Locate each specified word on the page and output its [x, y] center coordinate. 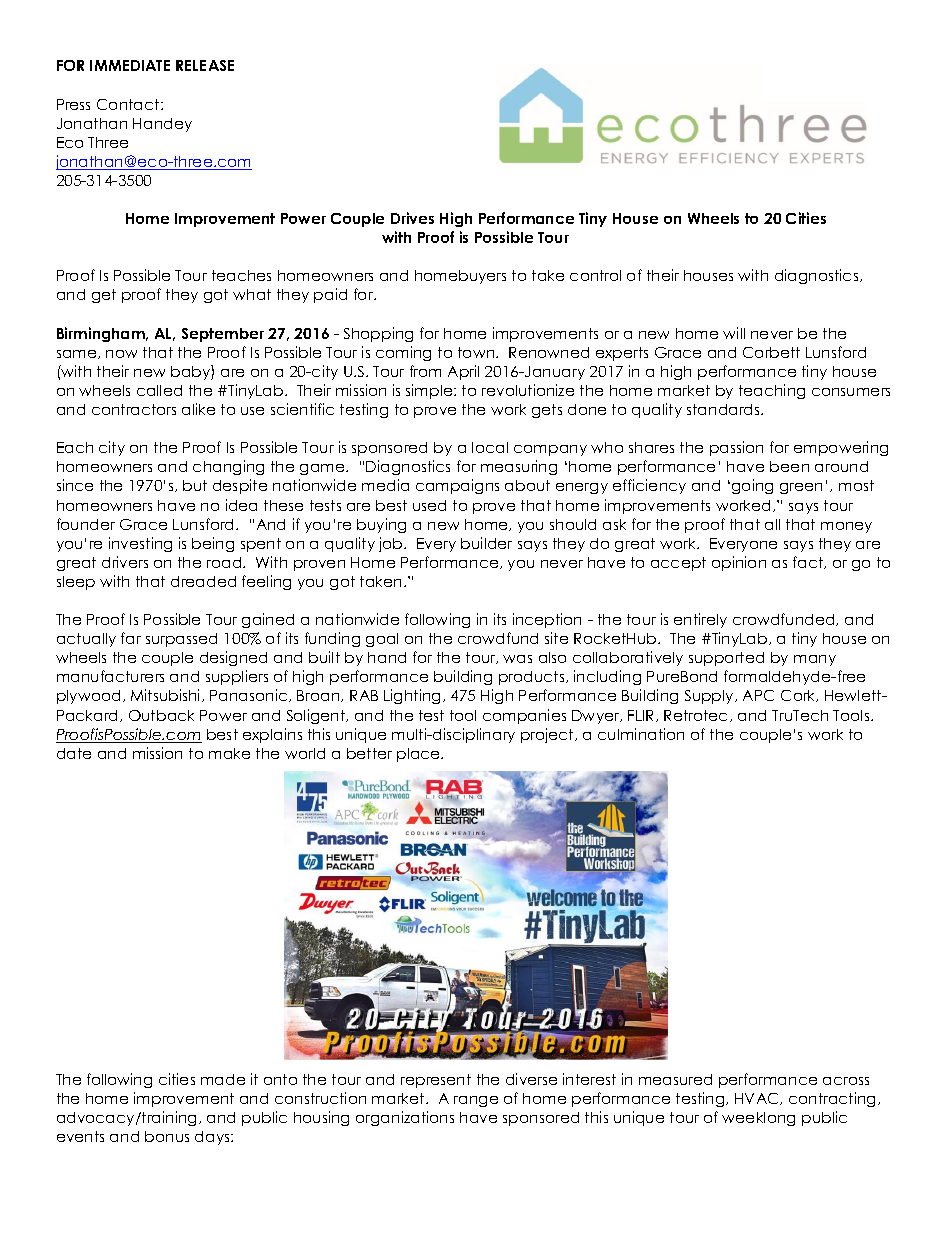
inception [547, 620]
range [476, 1101]
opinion [739, 563]
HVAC [758, 1099]
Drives [412, 218]
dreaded [203, 581]
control [595, 275]
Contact [129, 104]
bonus [167, 1136]
